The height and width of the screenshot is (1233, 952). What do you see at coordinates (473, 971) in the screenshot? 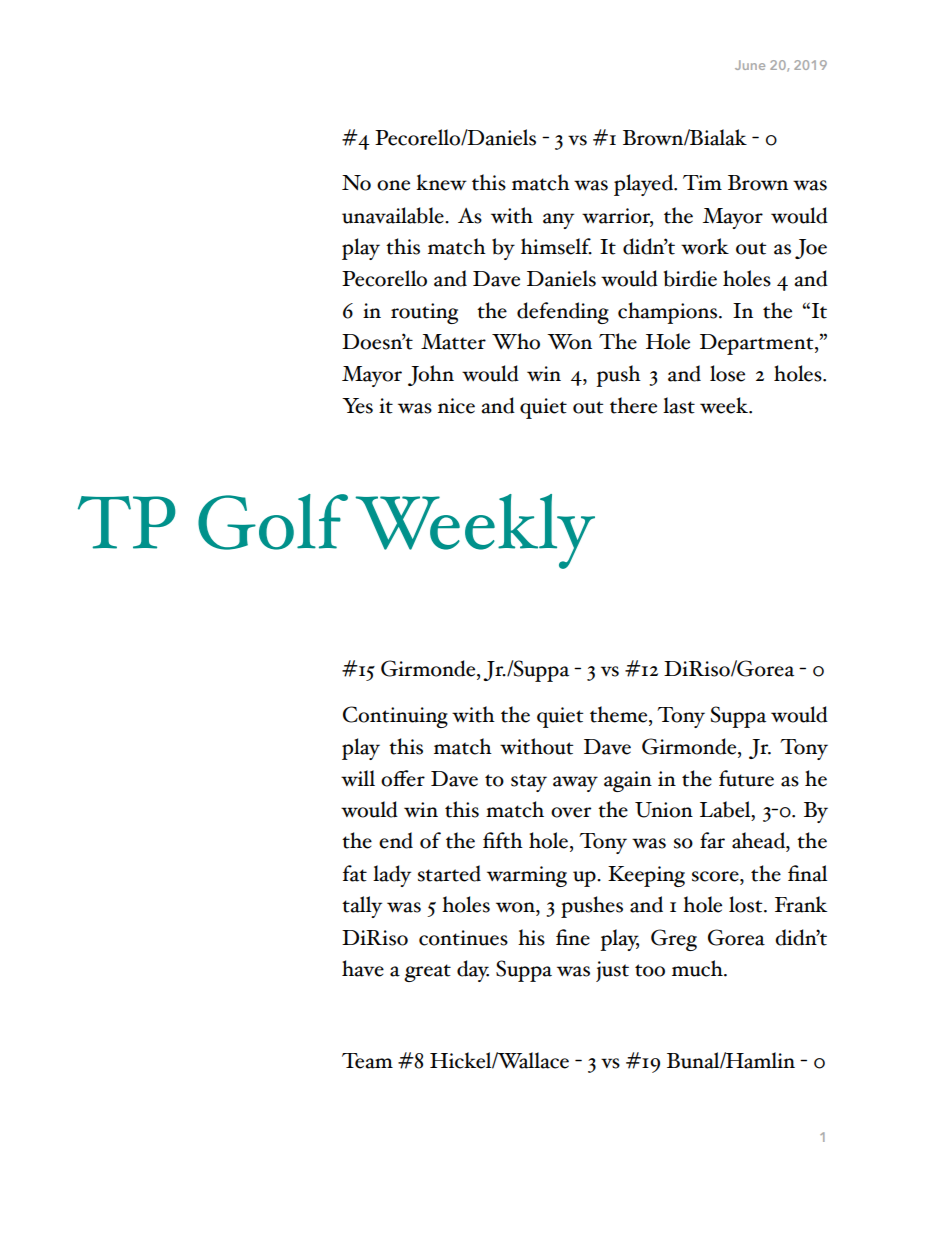
I see `day` at bounding box center [473, 971].
